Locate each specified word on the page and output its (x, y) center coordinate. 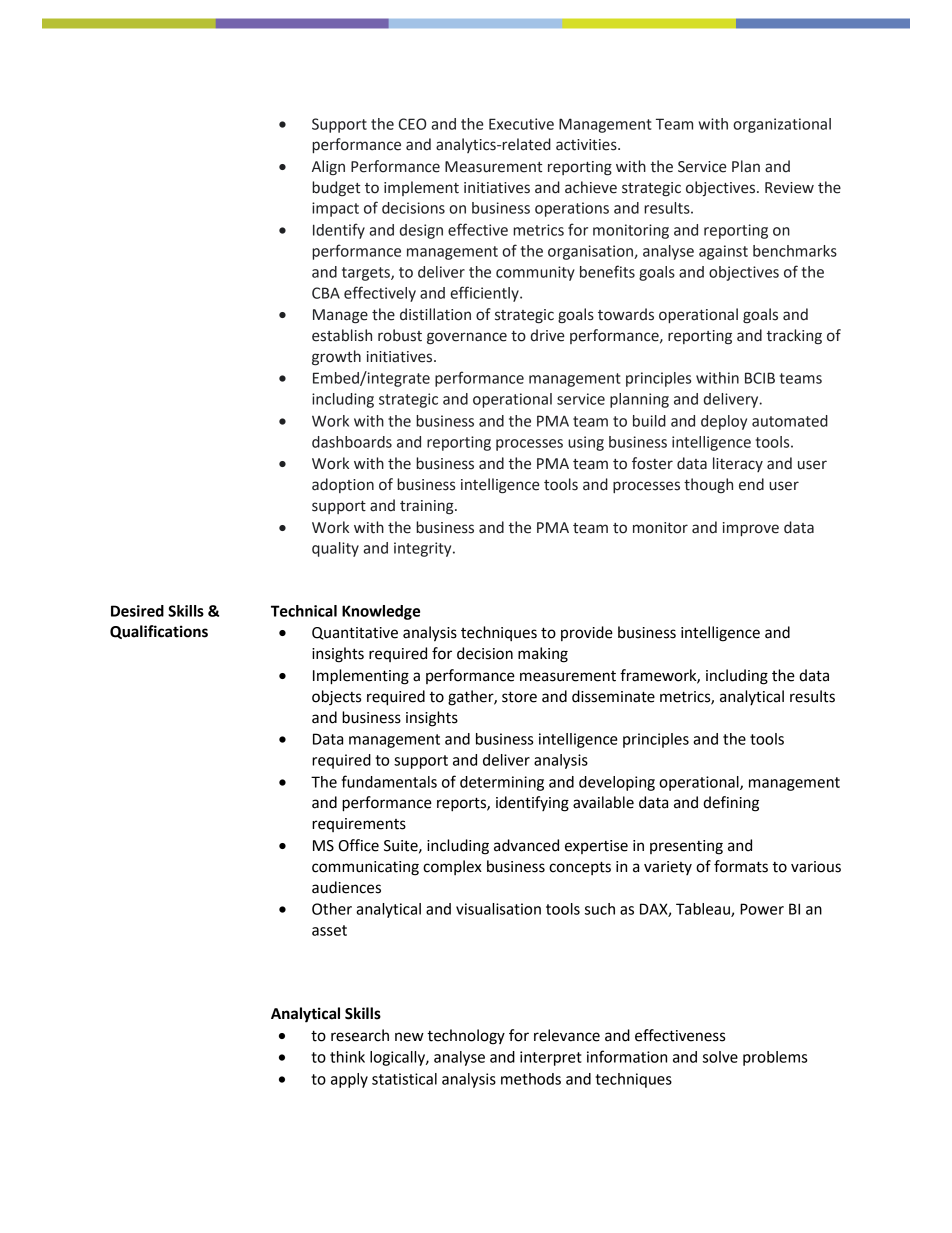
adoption (343, 485)
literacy (738, 464)
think (347, 1057)
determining (502, 783)
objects (336, 697)
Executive (521, 124)
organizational (782, 125)
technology (466, 1037)
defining (731, 804)
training (428, 507)
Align (328, 167)
